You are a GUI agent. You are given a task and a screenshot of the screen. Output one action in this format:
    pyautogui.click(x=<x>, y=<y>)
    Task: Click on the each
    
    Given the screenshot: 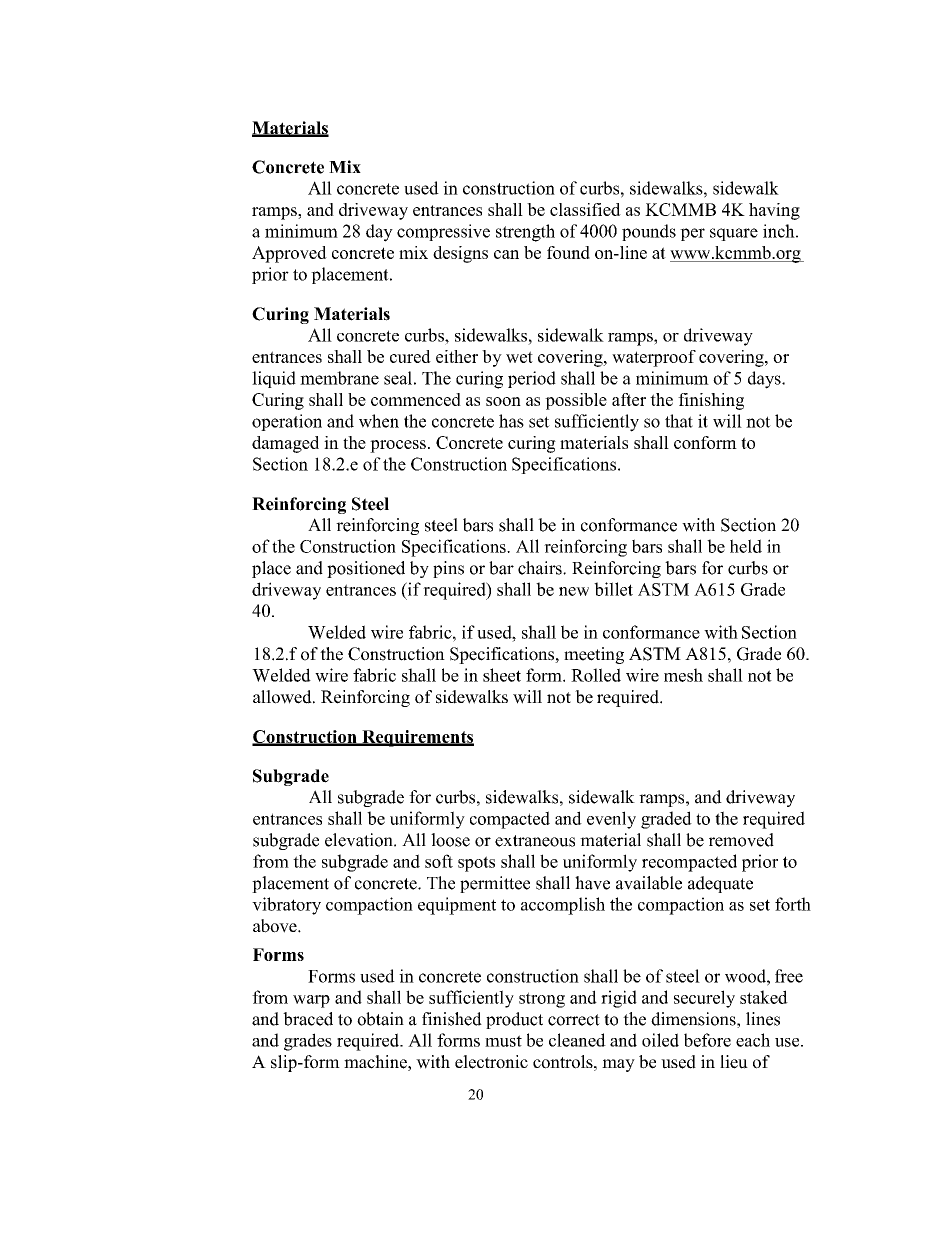 What is the action you would take?
    pyautogui.click(x=753, y=1040)
